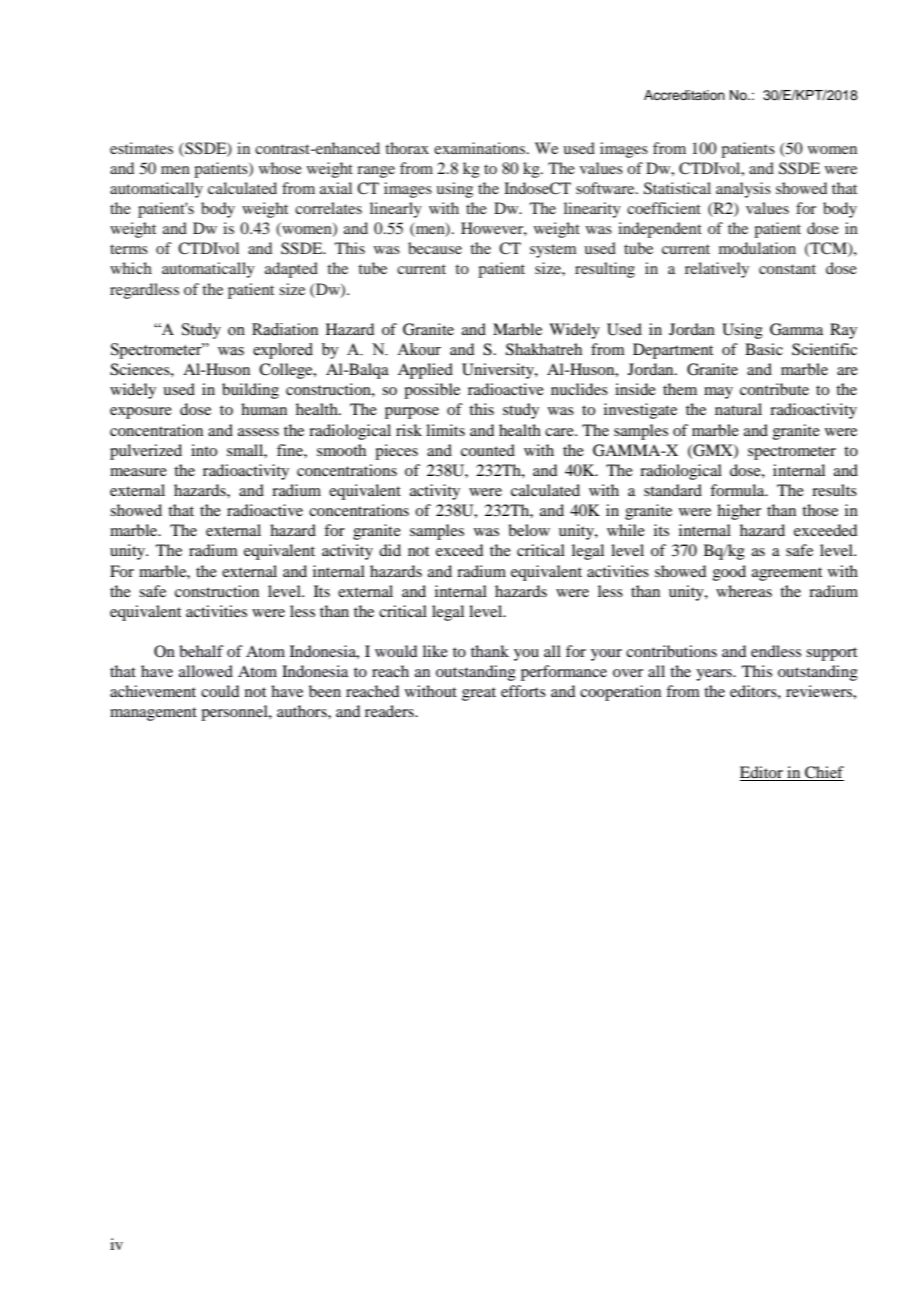  Describe the element at coordinates (204, 450) in the screenshot. I see `into` at that location.
